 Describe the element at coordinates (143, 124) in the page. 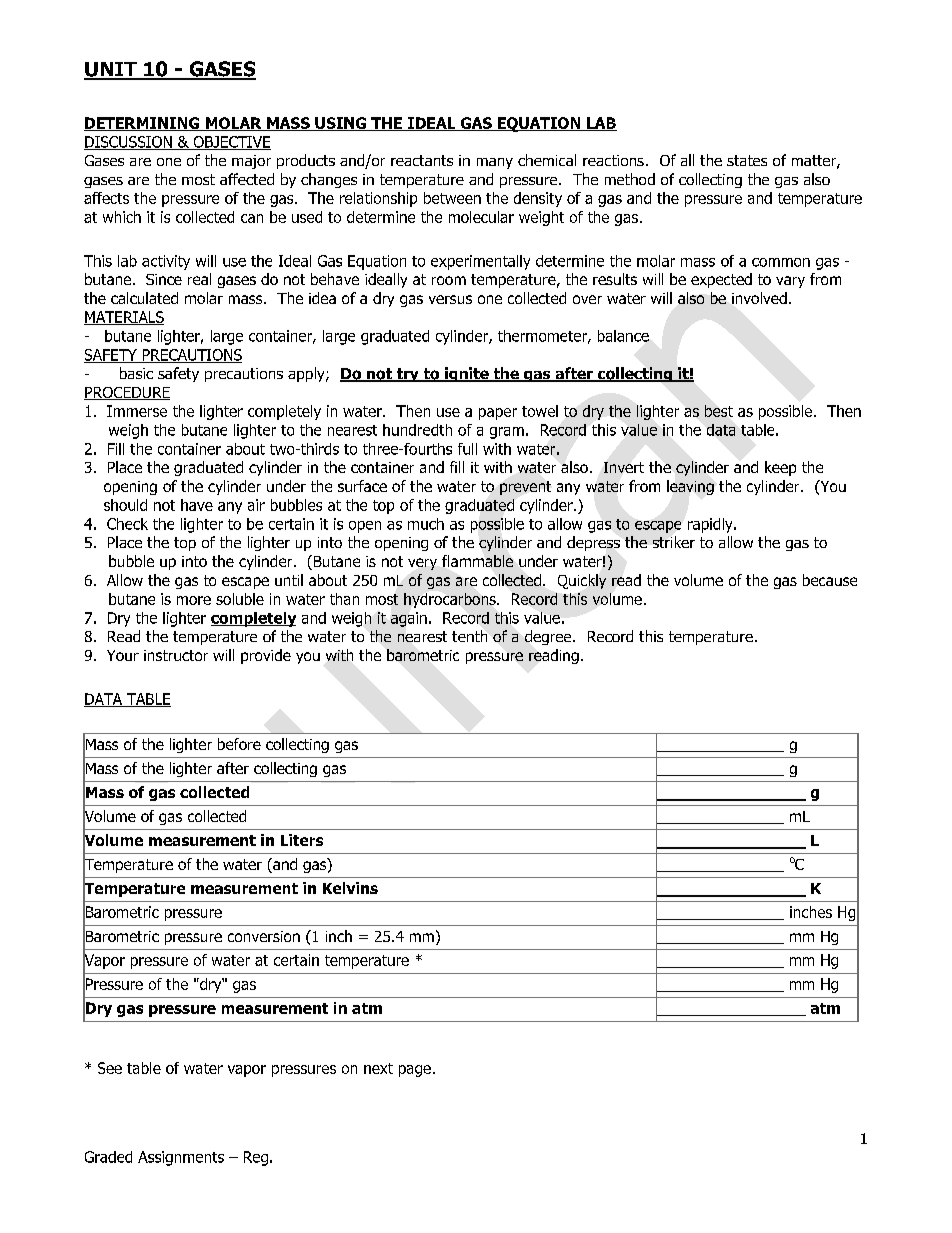

I see `DETERMINING` at that location.
